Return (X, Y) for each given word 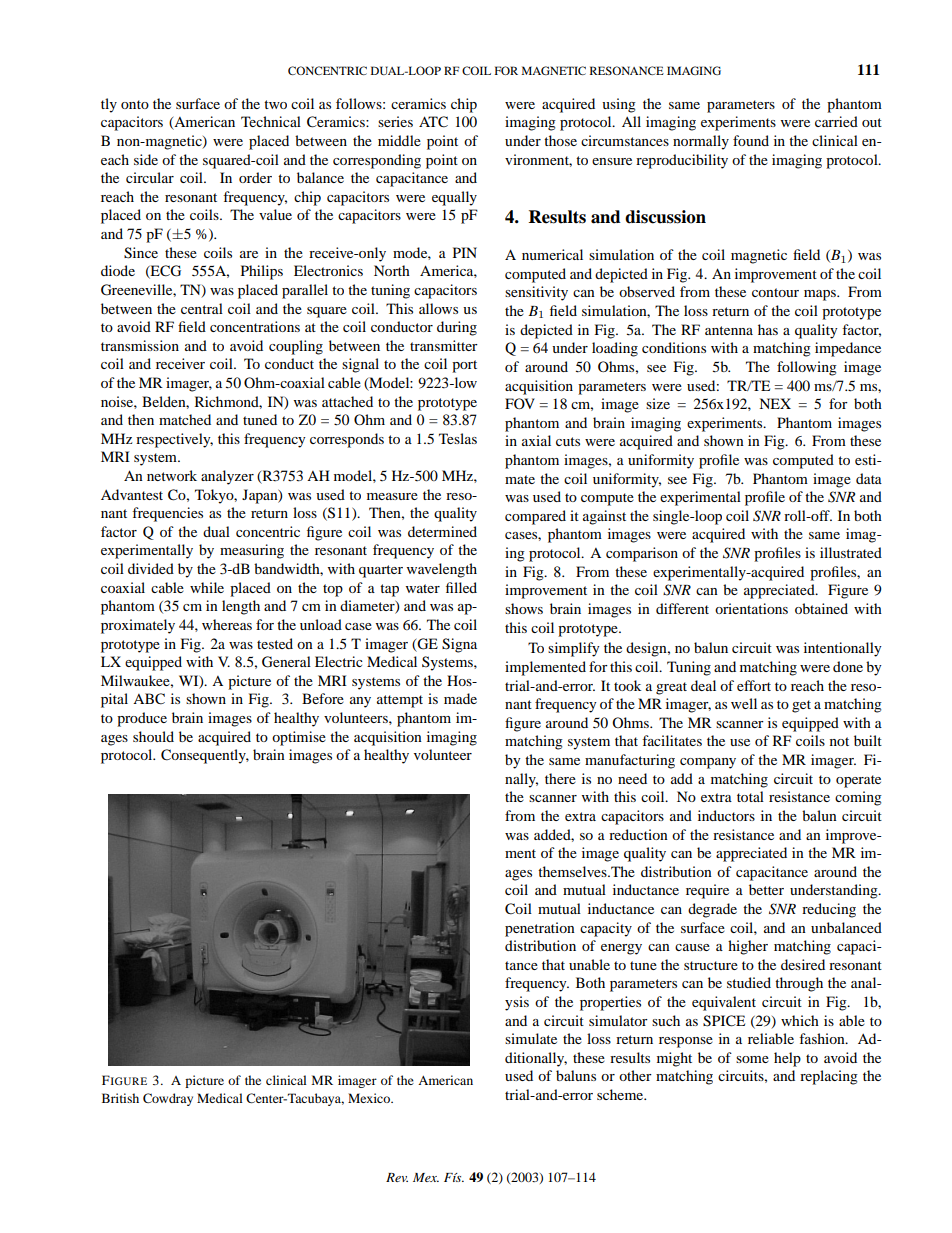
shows (524, 608)
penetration (540, 929)
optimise (299, 738)
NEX (775, 403)
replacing (829, 1077)
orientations (751, 608)
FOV (520, 403)
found (751, 140)
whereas (227, 624)
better (766, 889)
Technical (271, 121)
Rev (397, 1177)
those (560, 140)
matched (185, 419)
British (120, 1098)
